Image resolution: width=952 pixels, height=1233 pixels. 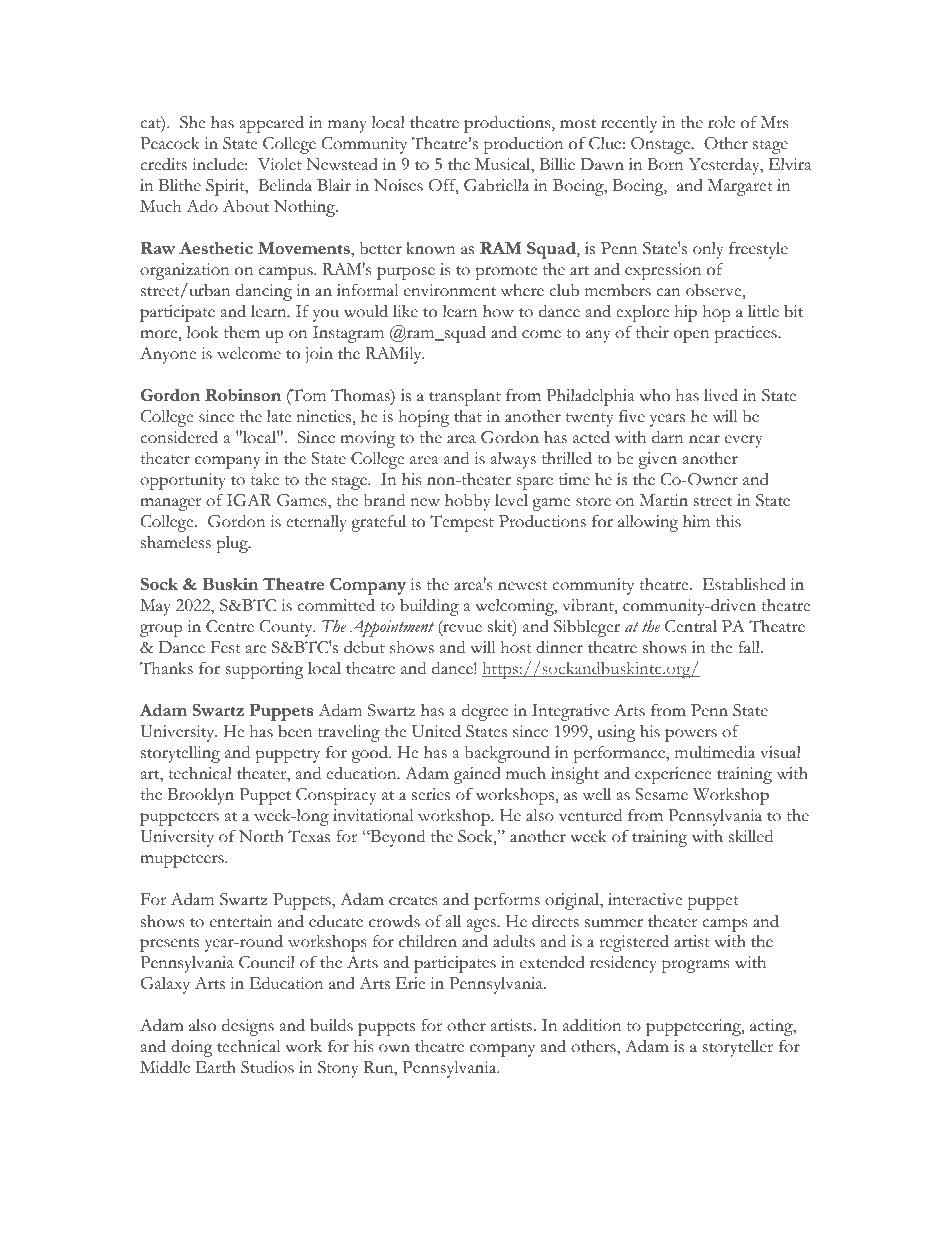 I want to click on powers, so click(x=691, y=735).
